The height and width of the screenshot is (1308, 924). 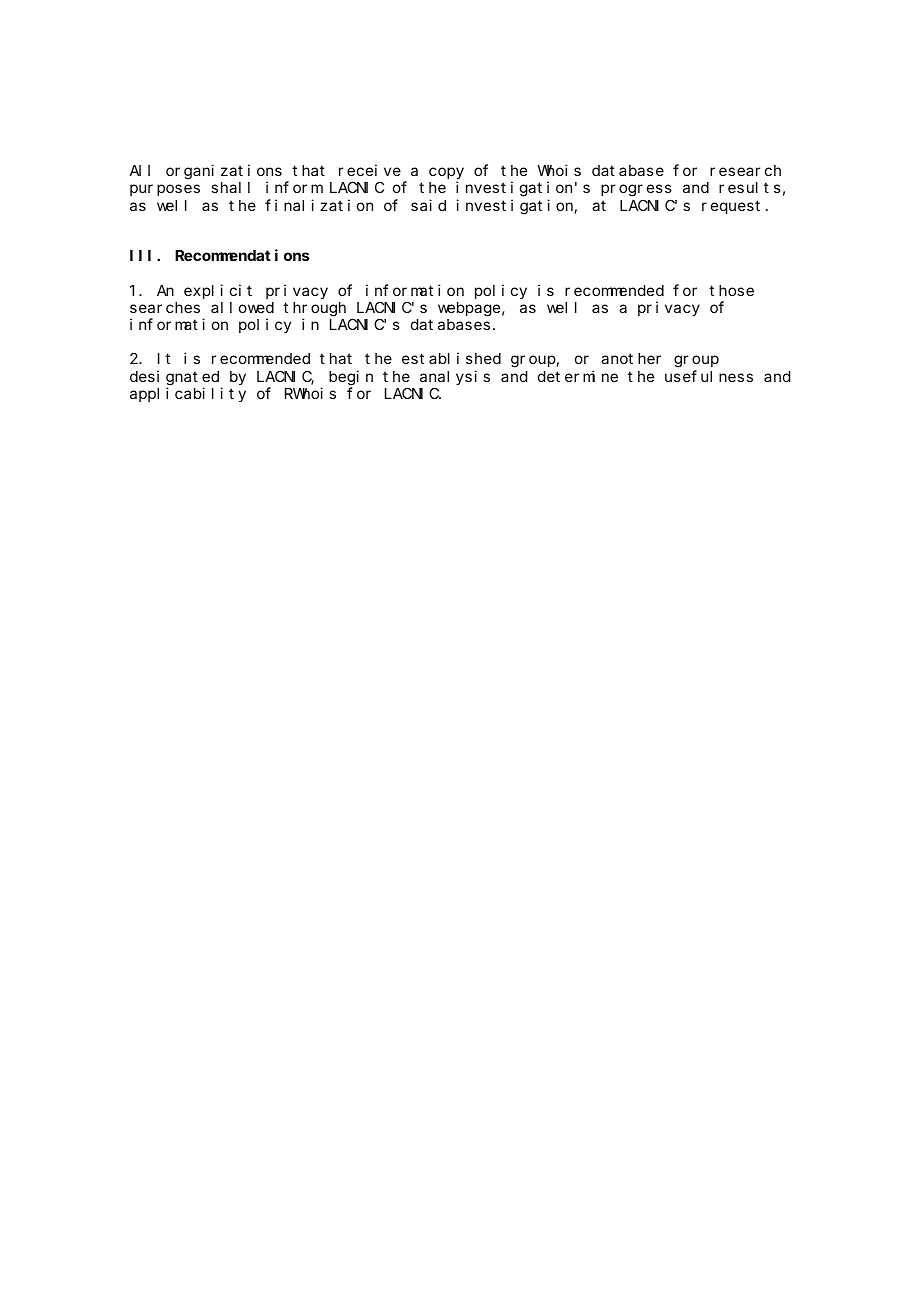 What do you see at coordinates (745, 170) in the screenshot?
I see `research` at bounding box center [745, 170].
